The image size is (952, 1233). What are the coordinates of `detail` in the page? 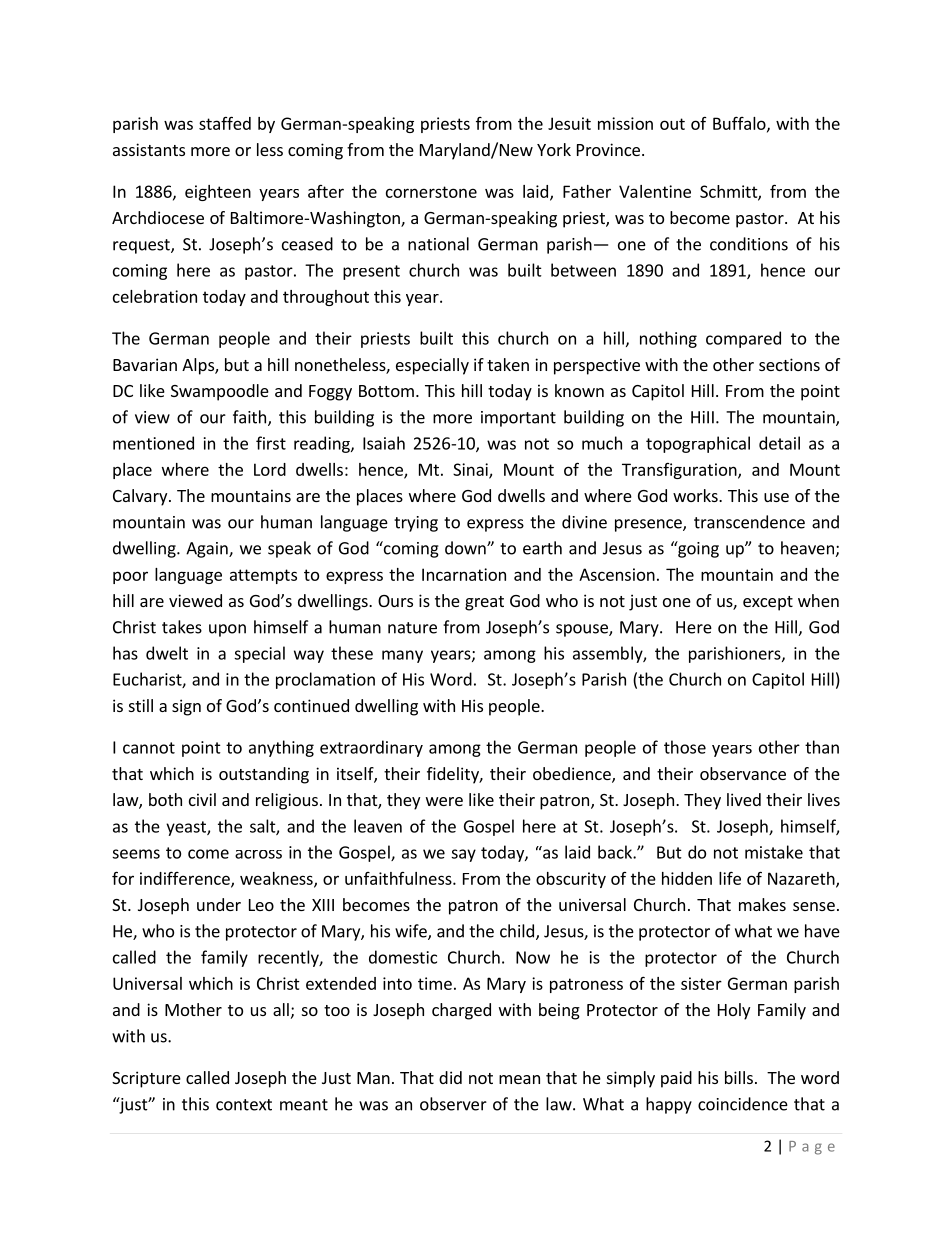 It's located at (779, 443).
